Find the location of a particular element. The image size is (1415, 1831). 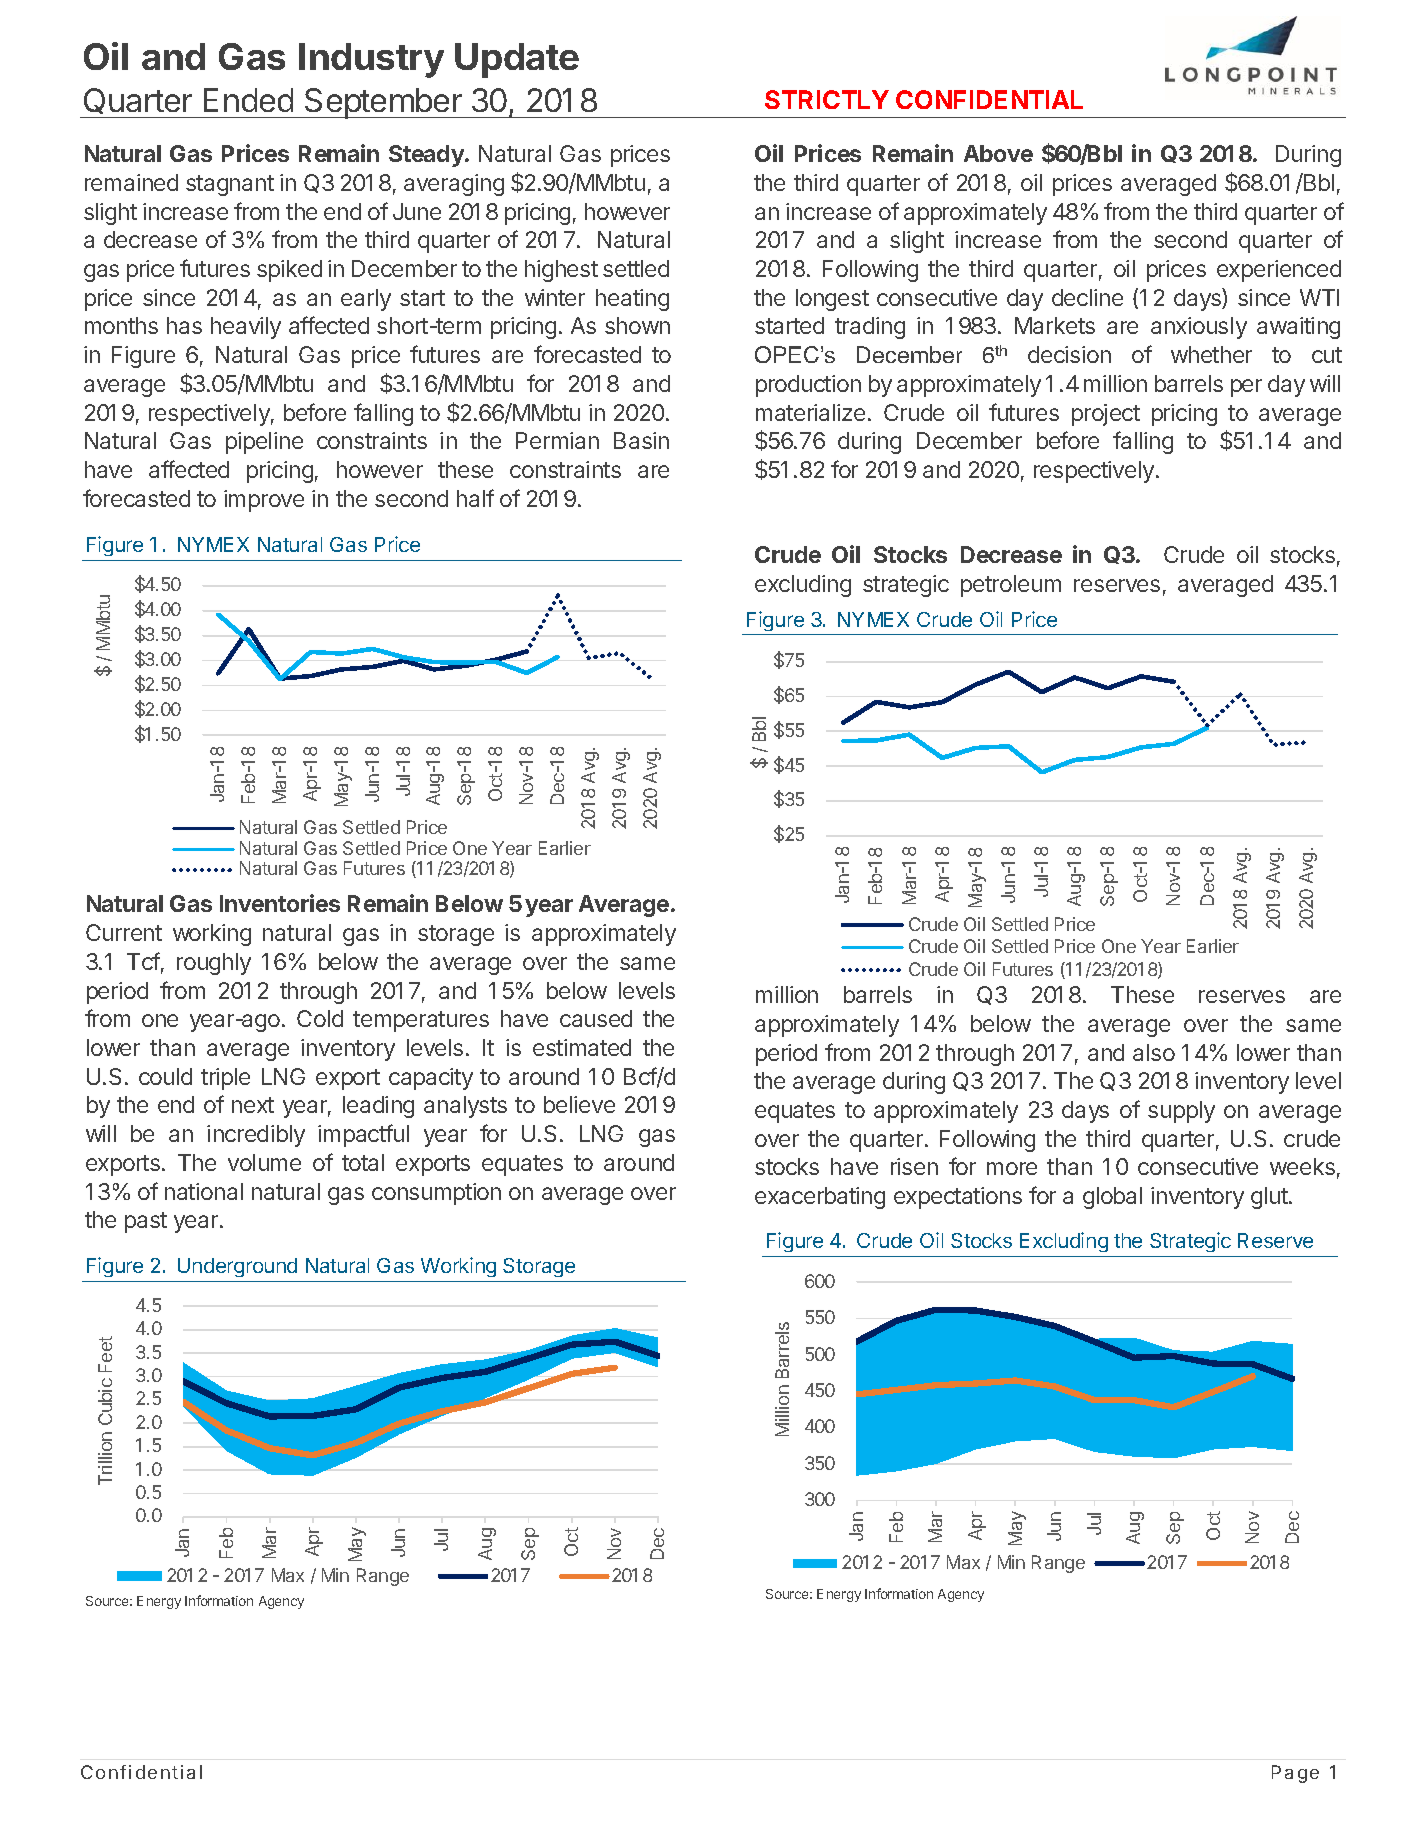

Inventories is located at coordinates (280, 903).
